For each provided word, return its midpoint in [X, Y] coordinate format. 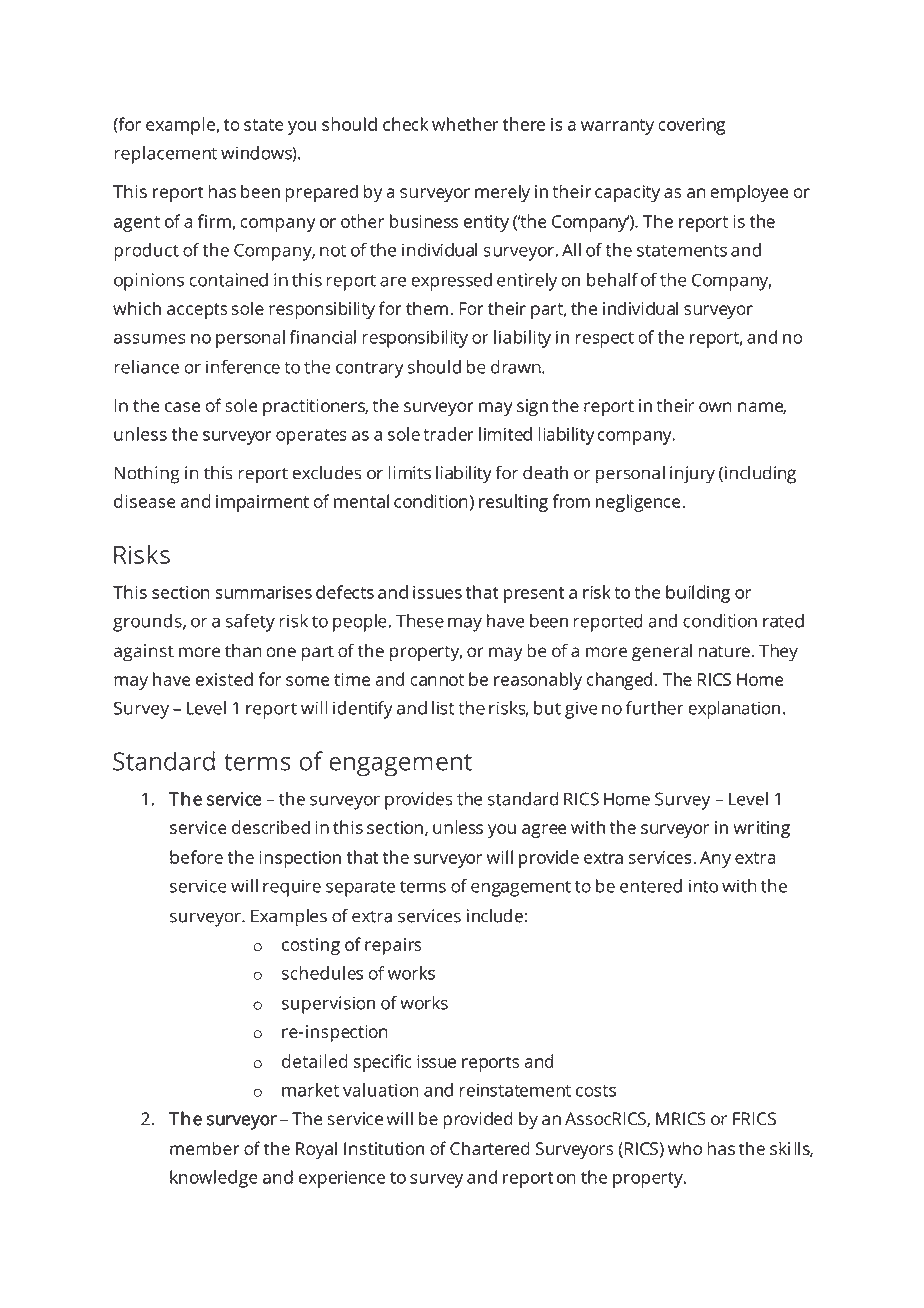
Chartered [490, 1148]
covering [691, 126]
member [205, 1148]
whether [465, 124]
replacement [165, 155]
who [685, 1148]
